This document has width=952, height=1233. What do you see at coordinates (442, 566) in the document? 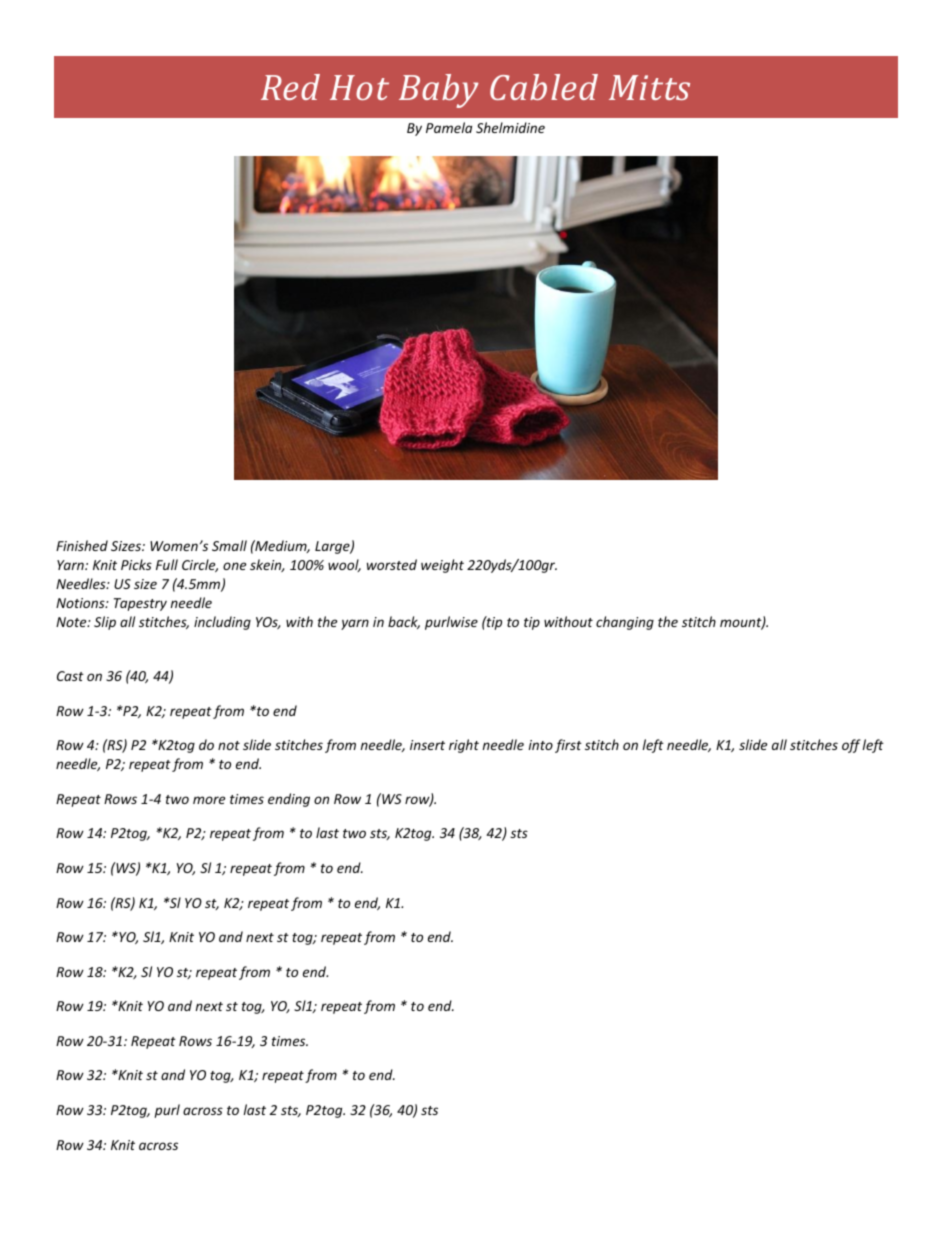
I see `weight` at bounding box center [442, 566].
